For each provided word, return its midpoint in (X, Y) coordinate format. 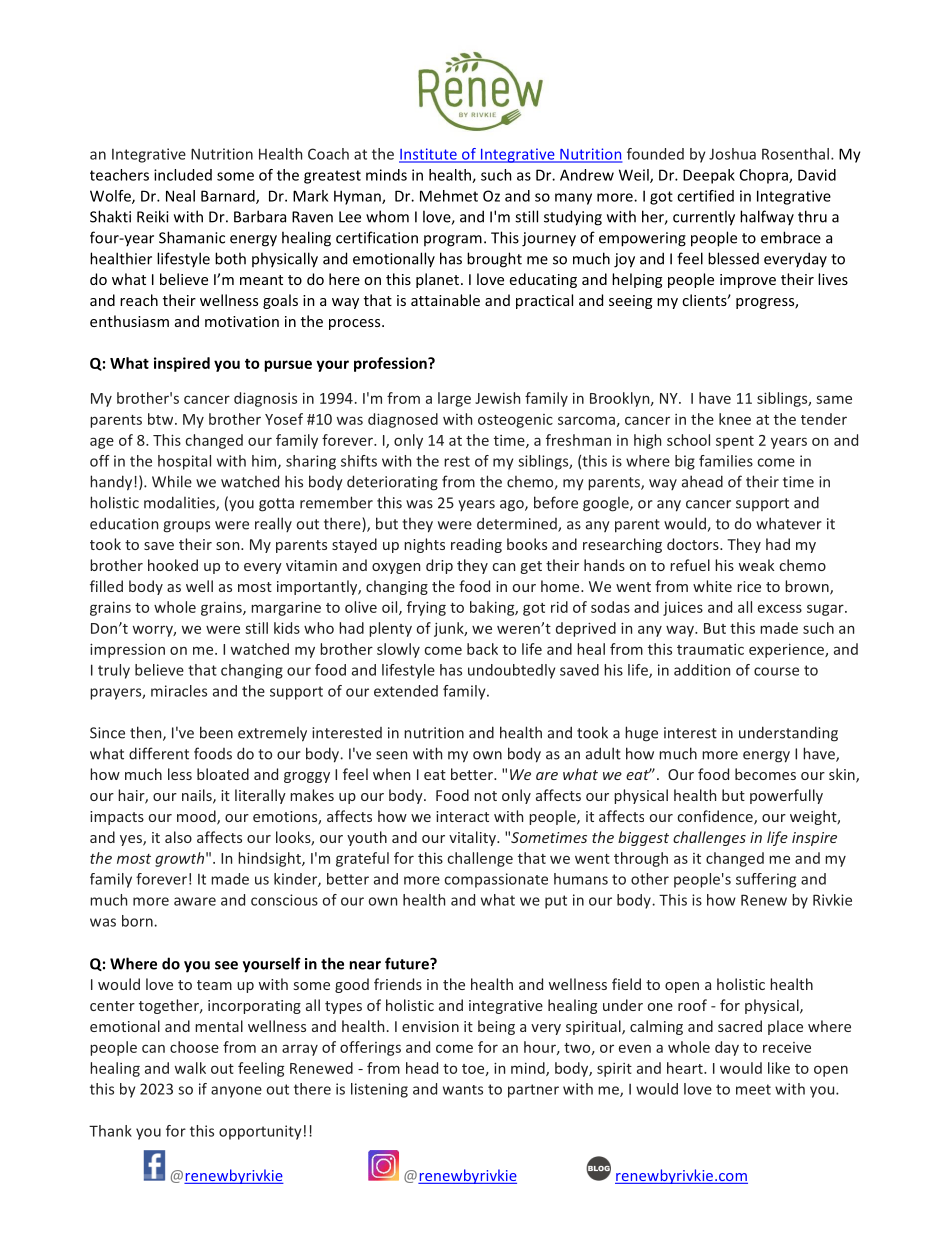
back (482, 649)
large (454, 399)
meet (753, 1089)
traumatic (710, 649)
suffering (766, 880)
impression (127, 650)
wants (463, 1090)
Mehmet (449, 196)
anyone (236, 1092)
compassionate (496, 880)
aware (195, 901)
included (183, 175)
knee (735, 419)
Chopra (765, 176)
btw (162, 419)
